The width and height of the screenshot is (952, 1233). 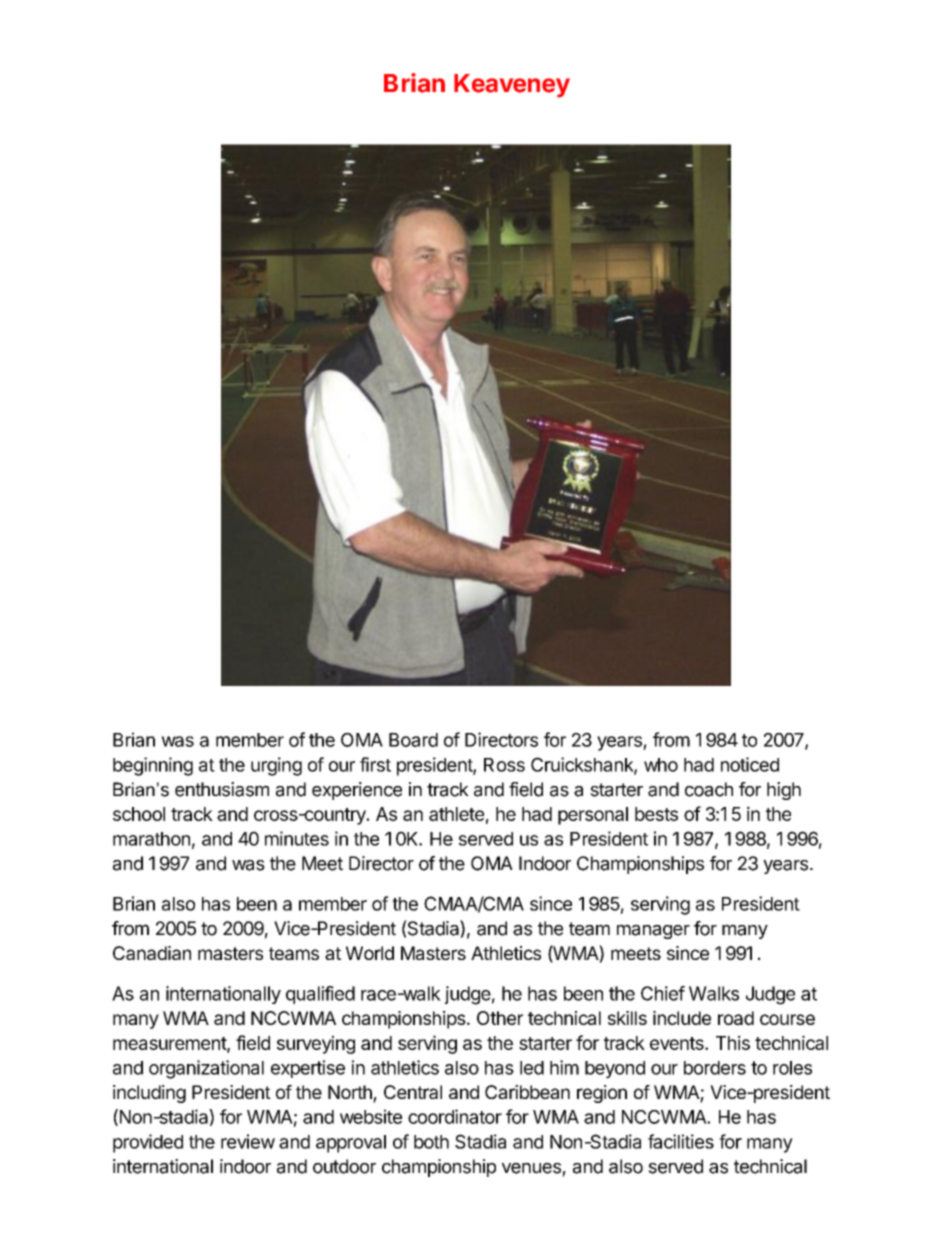 I want to click on bests, so click(x=656, y=814).
